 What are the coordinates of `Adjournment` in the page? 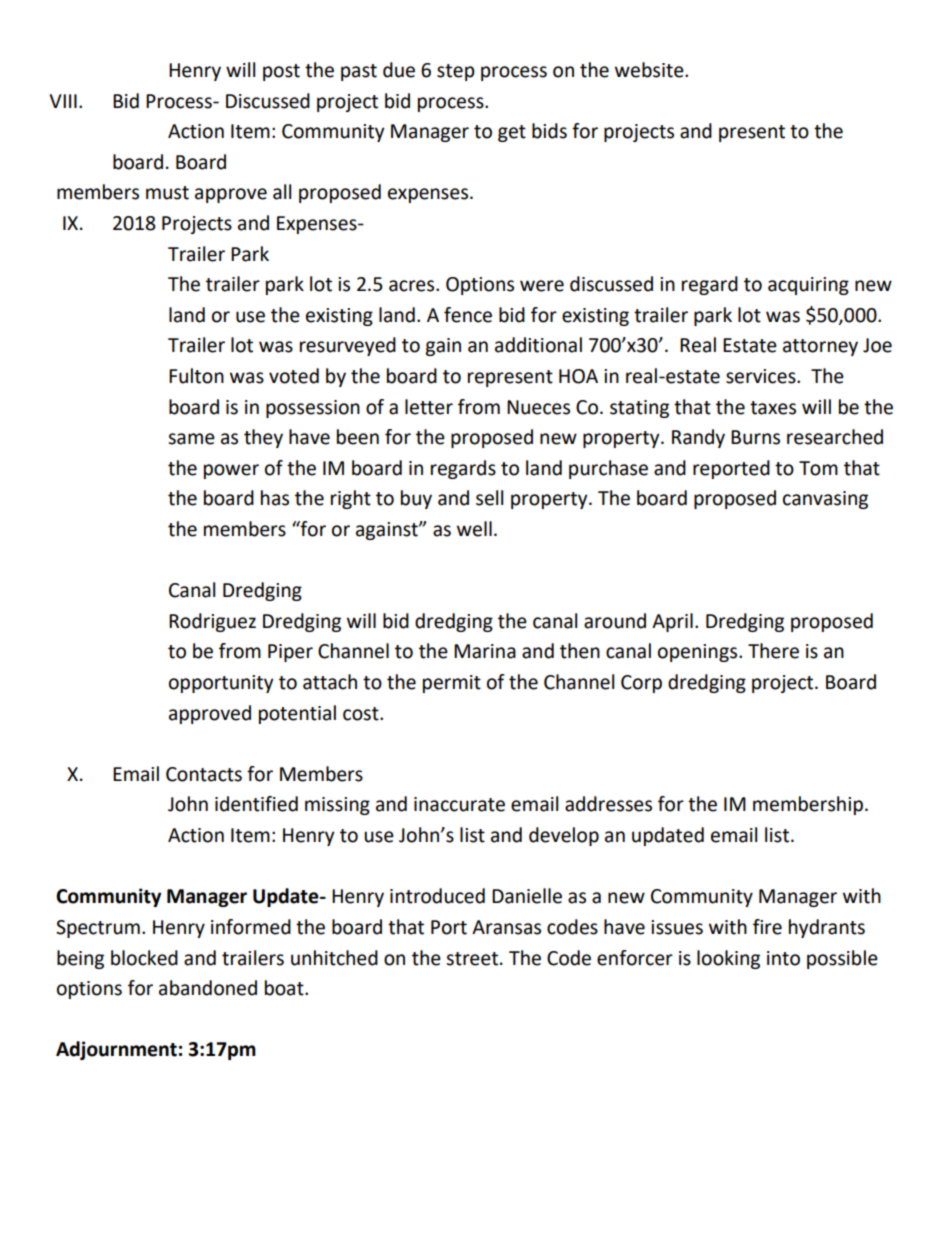 It's located at (116, 1050).
